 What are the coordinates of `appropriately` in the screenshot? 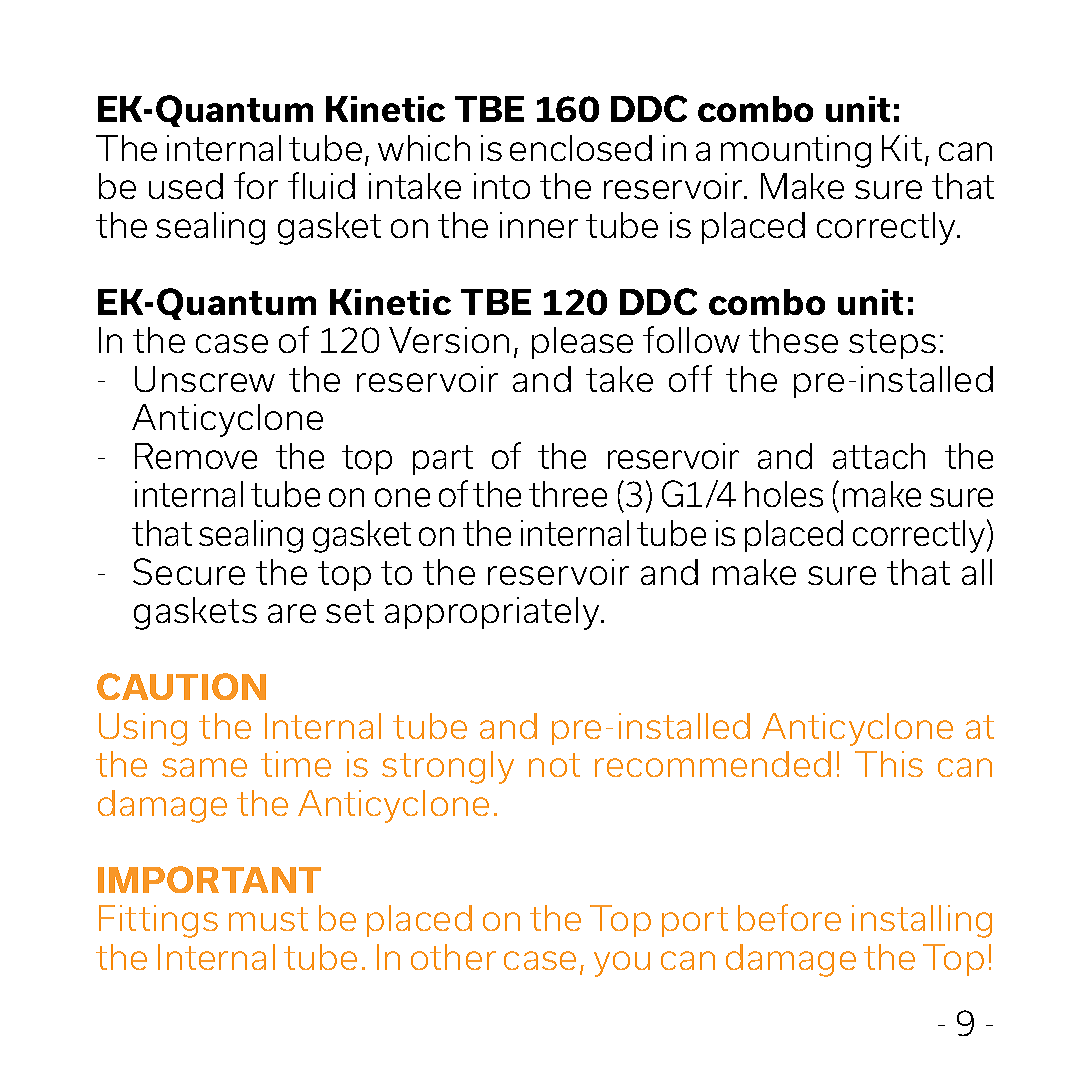 It's located at (493, 613).
